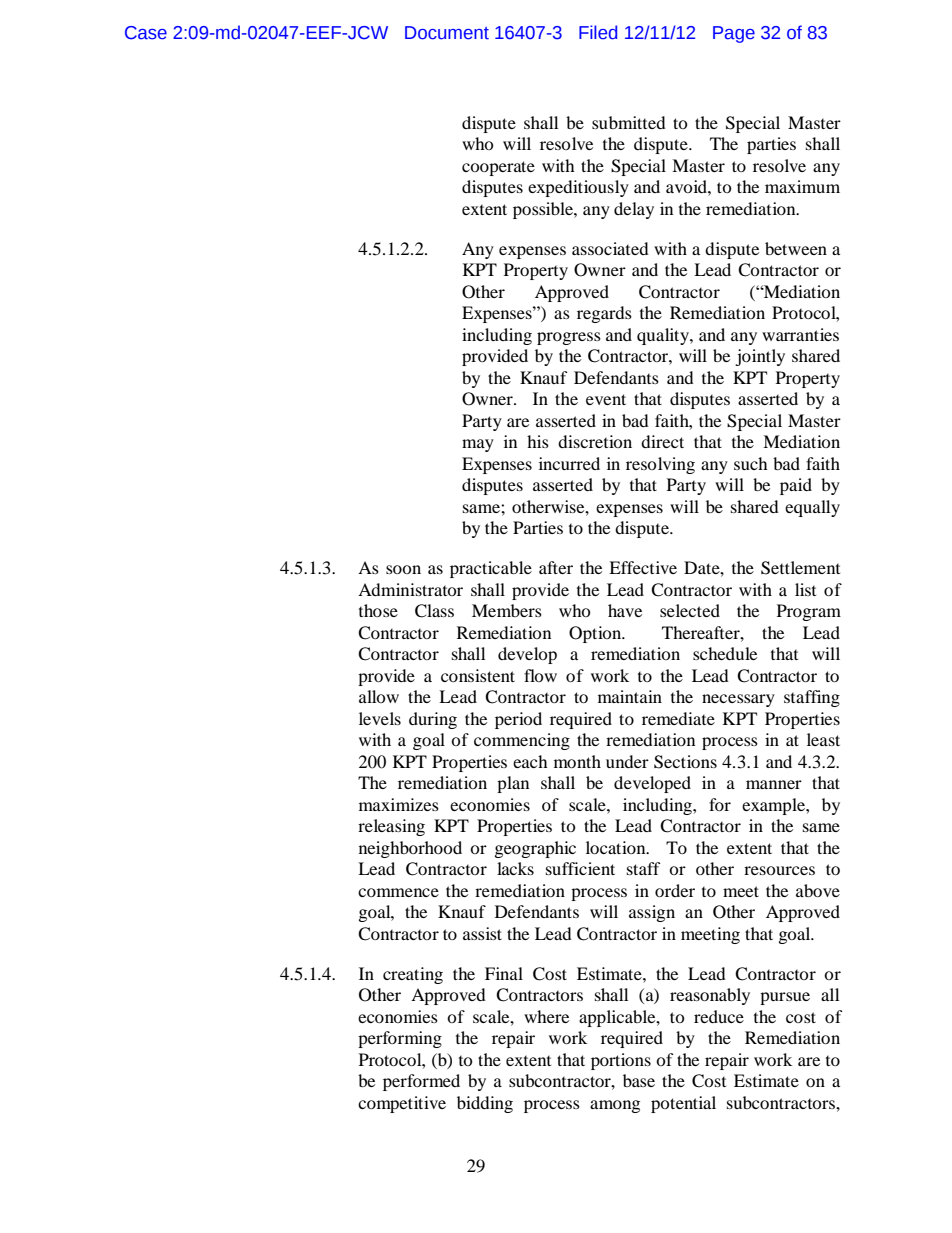 The width and height of the page is (952, 1233). Describe the element at coordinates (538, 441) in the page. I see `his` at that location.
